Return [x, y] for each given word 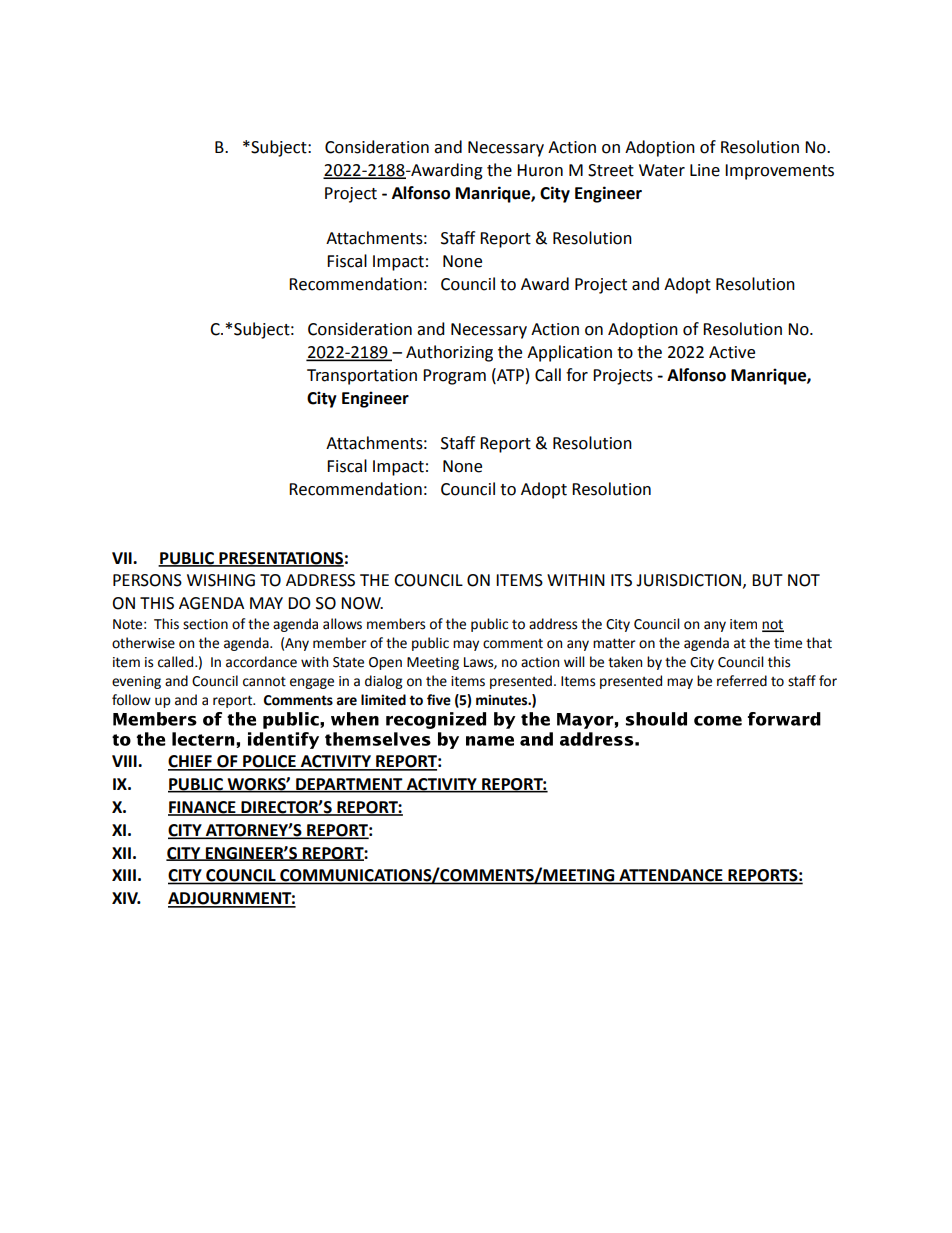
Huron [540, 170]
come [718, 721]
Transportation [362, 377]
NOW [362, 603]
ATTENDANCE [671, 876]
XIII [124, 875]
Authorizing [449, 353]
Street [611, 170]
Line [705, 170]
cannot [264, 681]
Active [732, 352]
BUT [767, 580]
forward [784, 719]
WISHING [221, 580]
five [439, 700]
